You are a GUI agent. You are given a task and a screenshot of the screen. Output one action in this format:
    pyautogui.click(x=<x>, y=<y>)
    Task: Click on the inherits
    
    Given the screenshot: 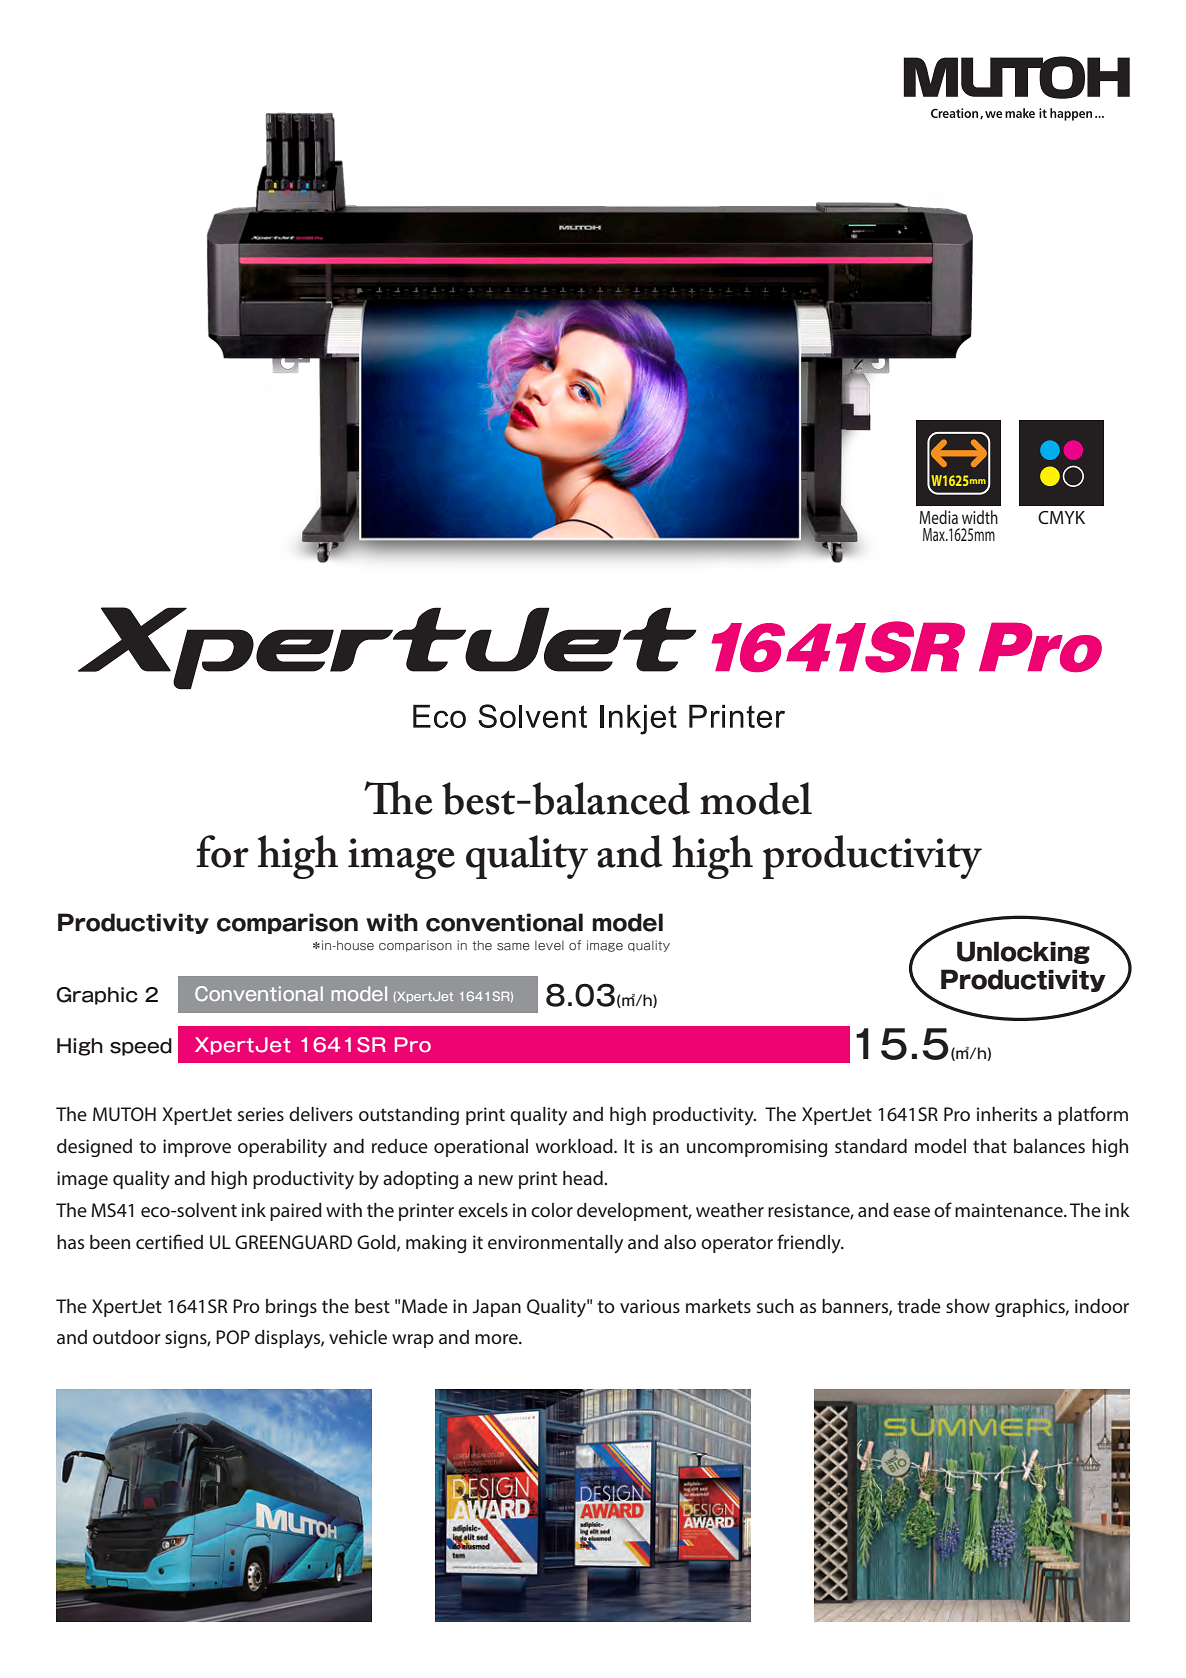 What is the action you would take?
    pyautogui.click(x=1007, y=1114)
